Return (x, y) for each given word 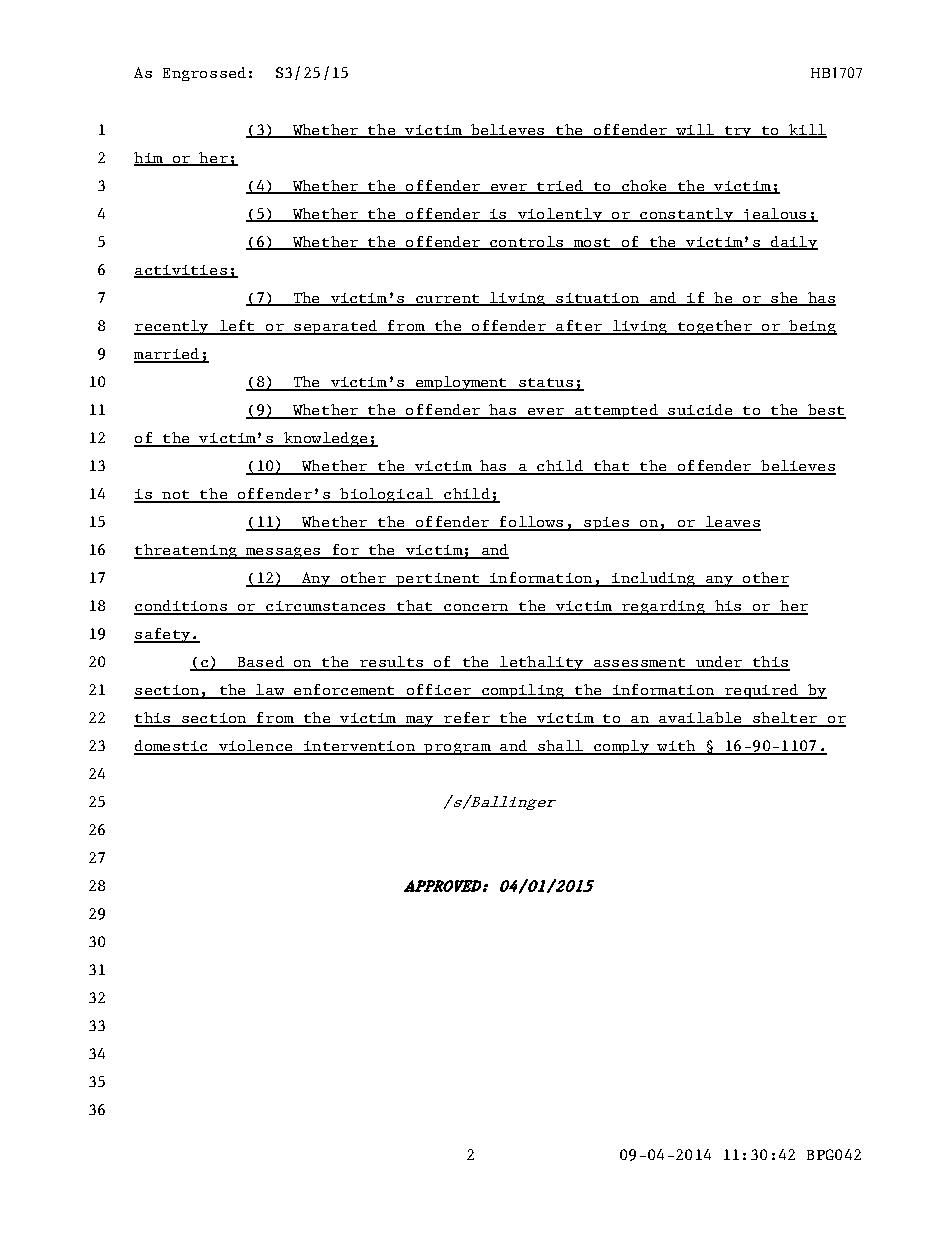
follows (531, 523)
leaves (732, 523)
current (447, 299)
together (715, 327)
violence (255, 747)
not (176, 496)
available (700, 719)
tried (560, 186)
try (738, 132)
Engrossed (204, 74)
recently (172, 327)
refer (467, 719)
